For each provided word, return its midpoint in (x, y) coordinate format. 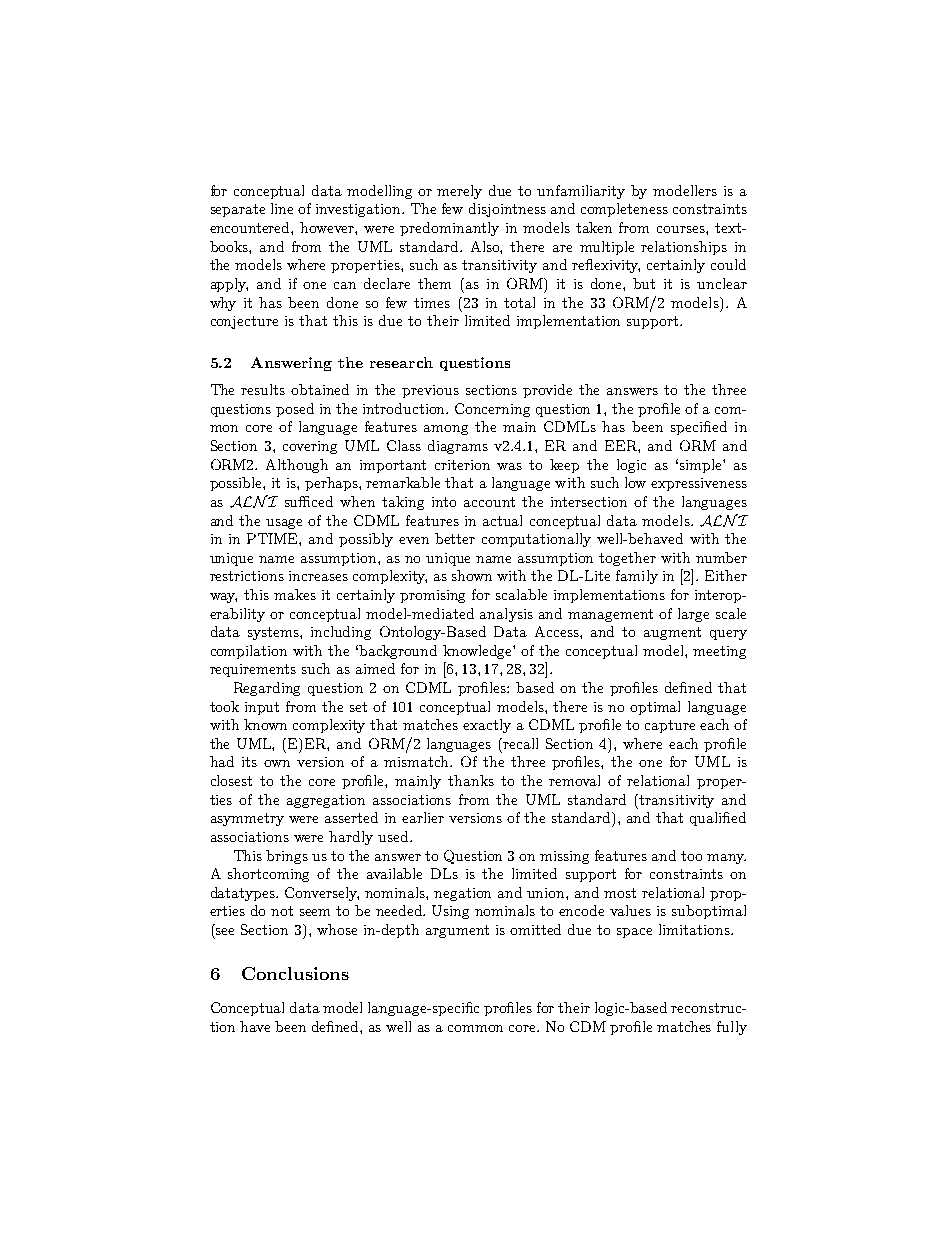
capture (670, 726)
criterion (462, 465)
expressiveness (699, 484)
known (265, 724)
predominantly (449, 229)
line (282, 208)
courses (682, 229)
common (475, 1028)
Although (297, 466)
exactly (487, 726)
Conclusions (295, 973)
